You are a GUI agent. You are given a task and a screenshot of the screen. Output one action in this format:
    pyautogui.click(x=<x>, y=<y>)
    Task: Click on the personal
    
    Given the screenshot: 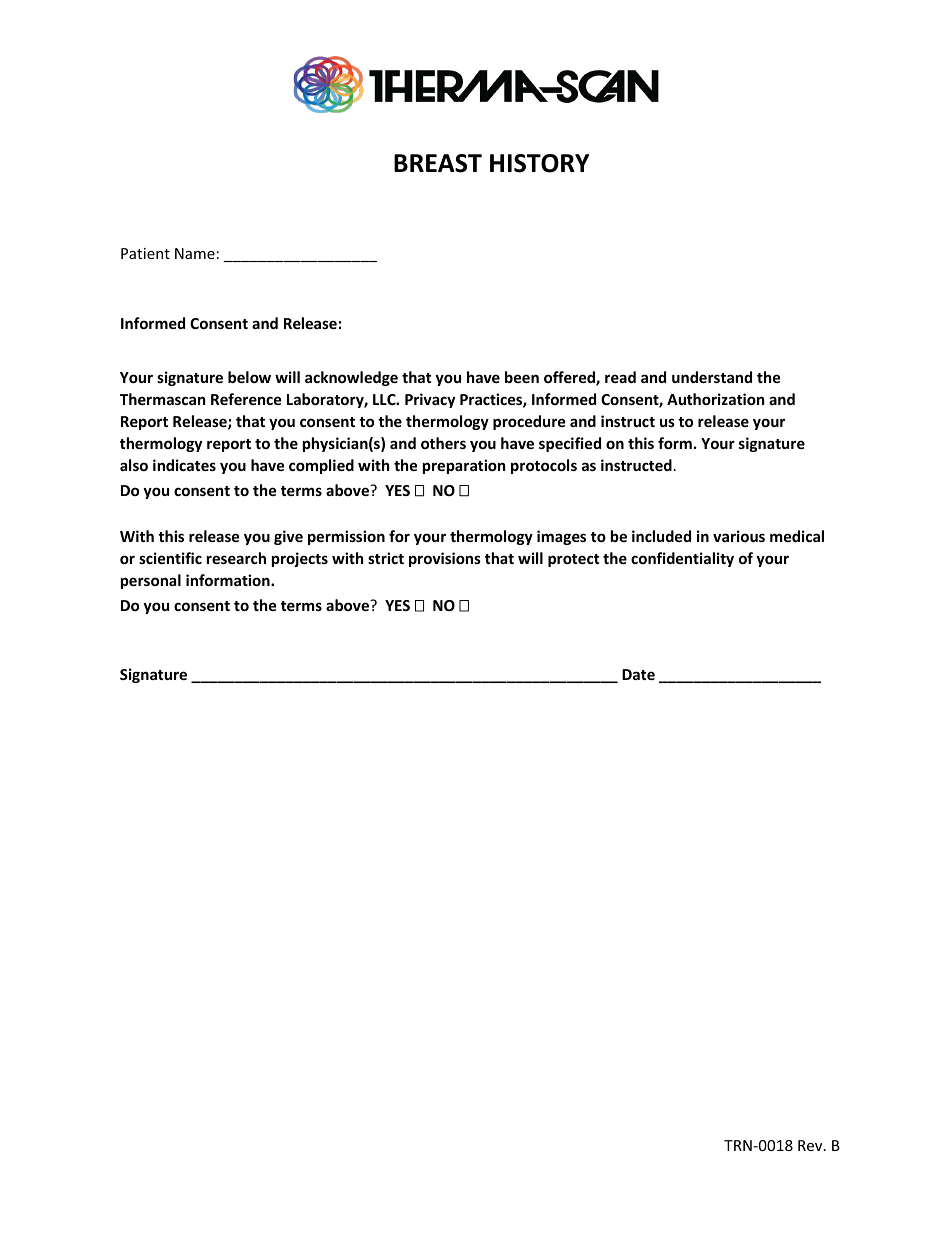 What is the action you would take?
    pyautogui.click(x=151, y=581)
